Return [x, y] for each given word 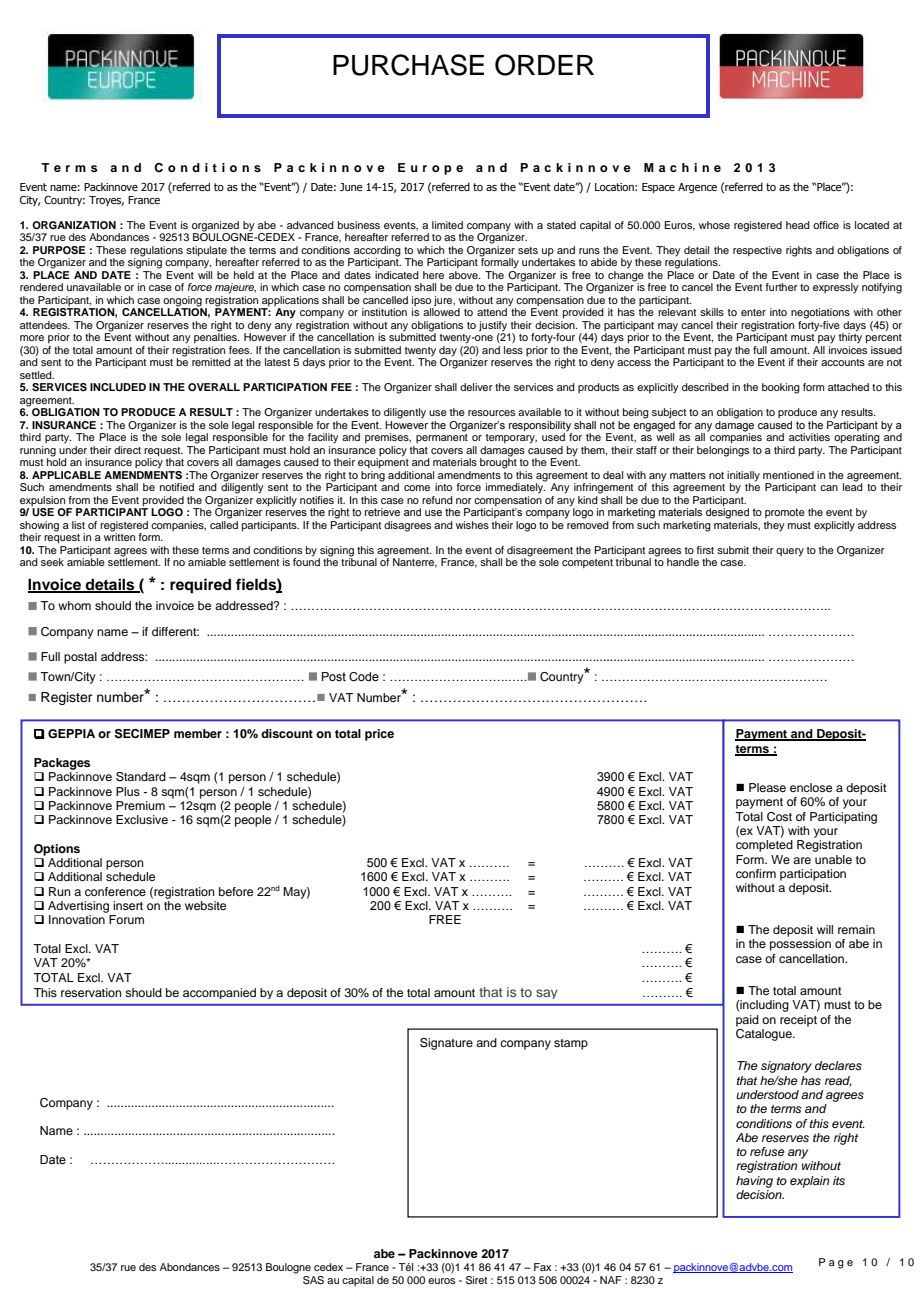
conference [115, 891]
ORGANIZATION [74, 225]
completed [764, 846]
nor [464, 501]
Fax [542, 1267]
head [798, 225]
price [379, 735]
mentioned [788, 475]
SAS [313, 1280]
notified [177, 487]
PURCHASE [408, 65]
